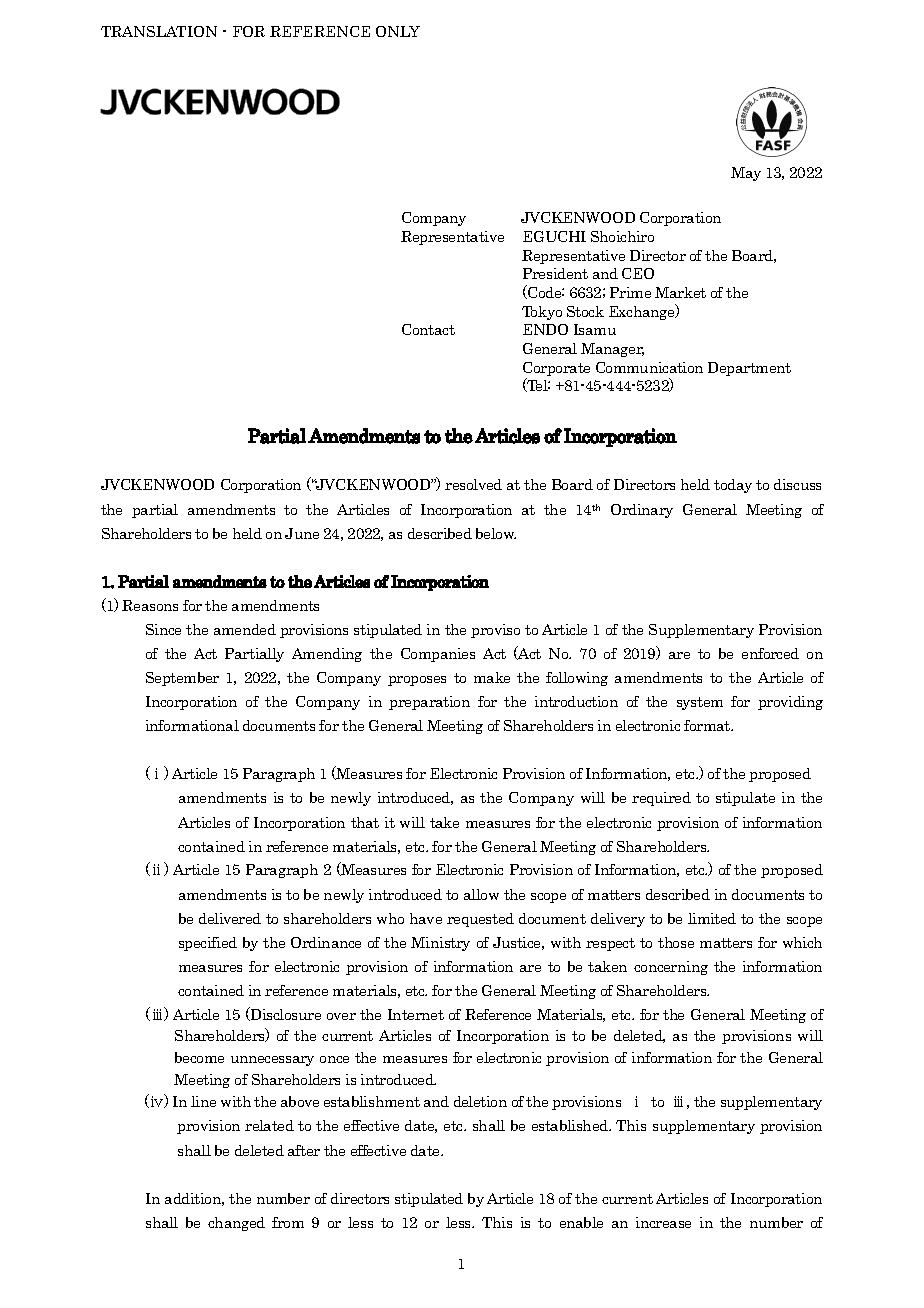 This screenshot has height=1308, width=924. I want to click on changed, so click(236, 1224).
